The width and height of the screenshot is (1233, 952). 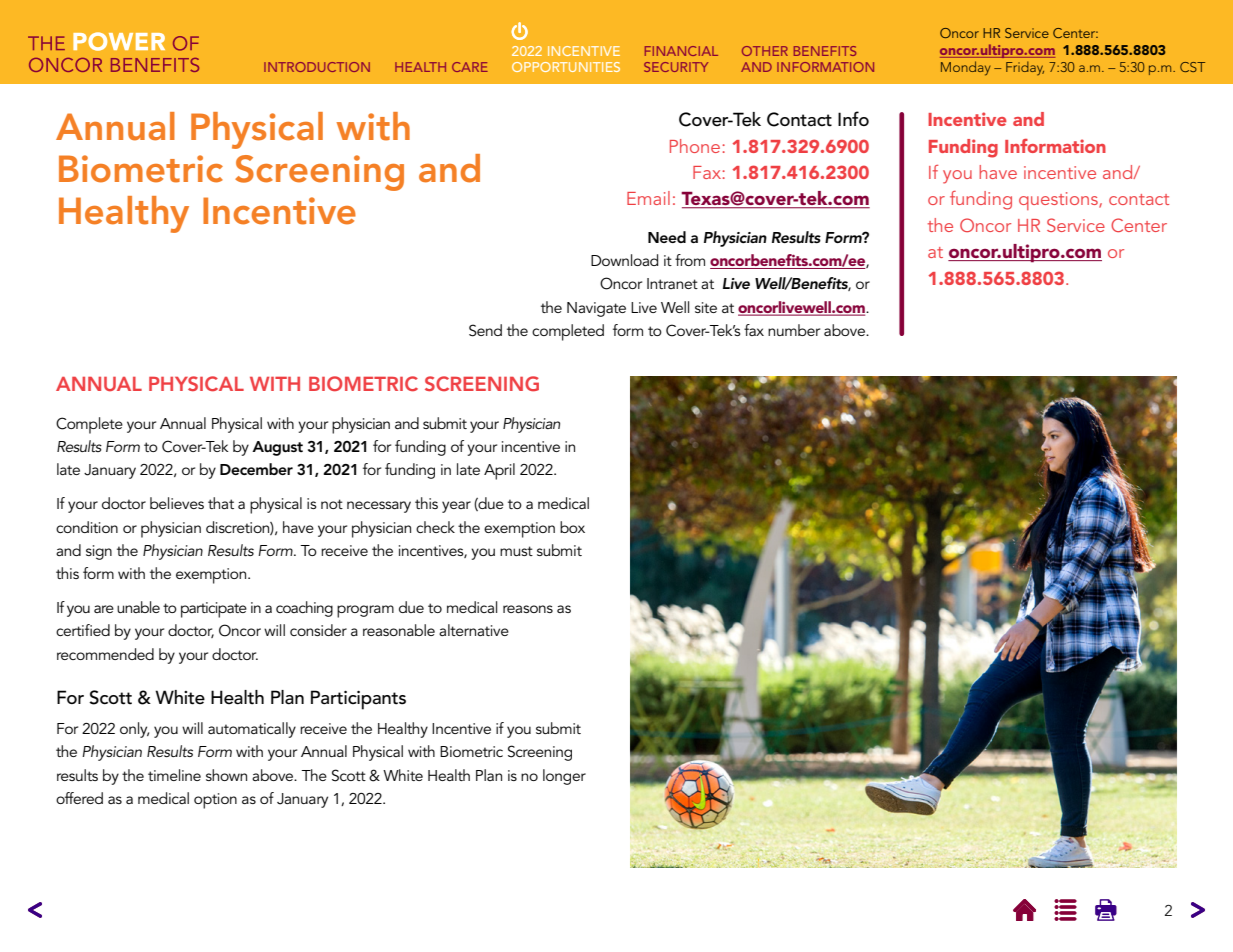 I want to click on August, so click(x=277, y=448).
